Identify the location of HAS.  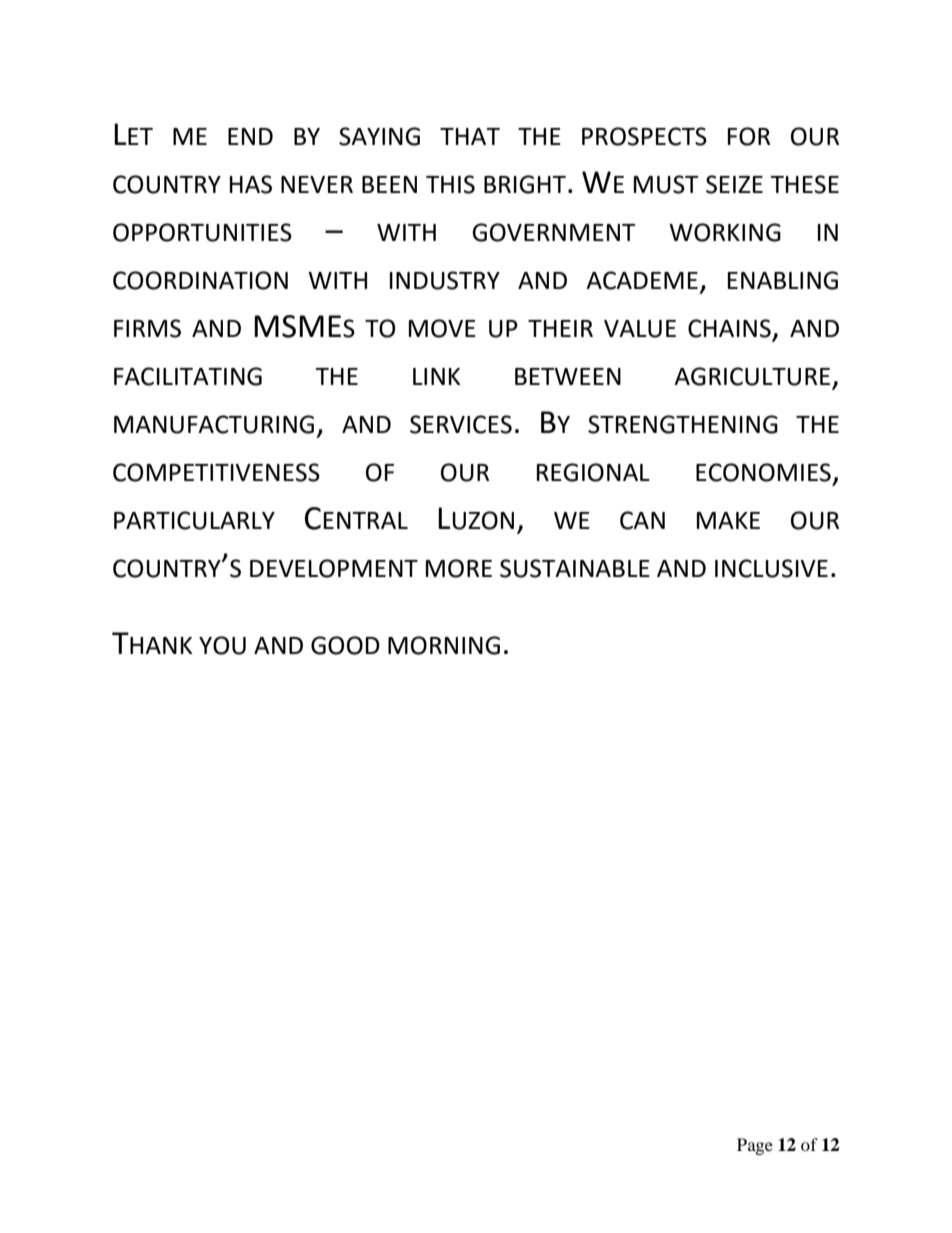
(251, 184).
